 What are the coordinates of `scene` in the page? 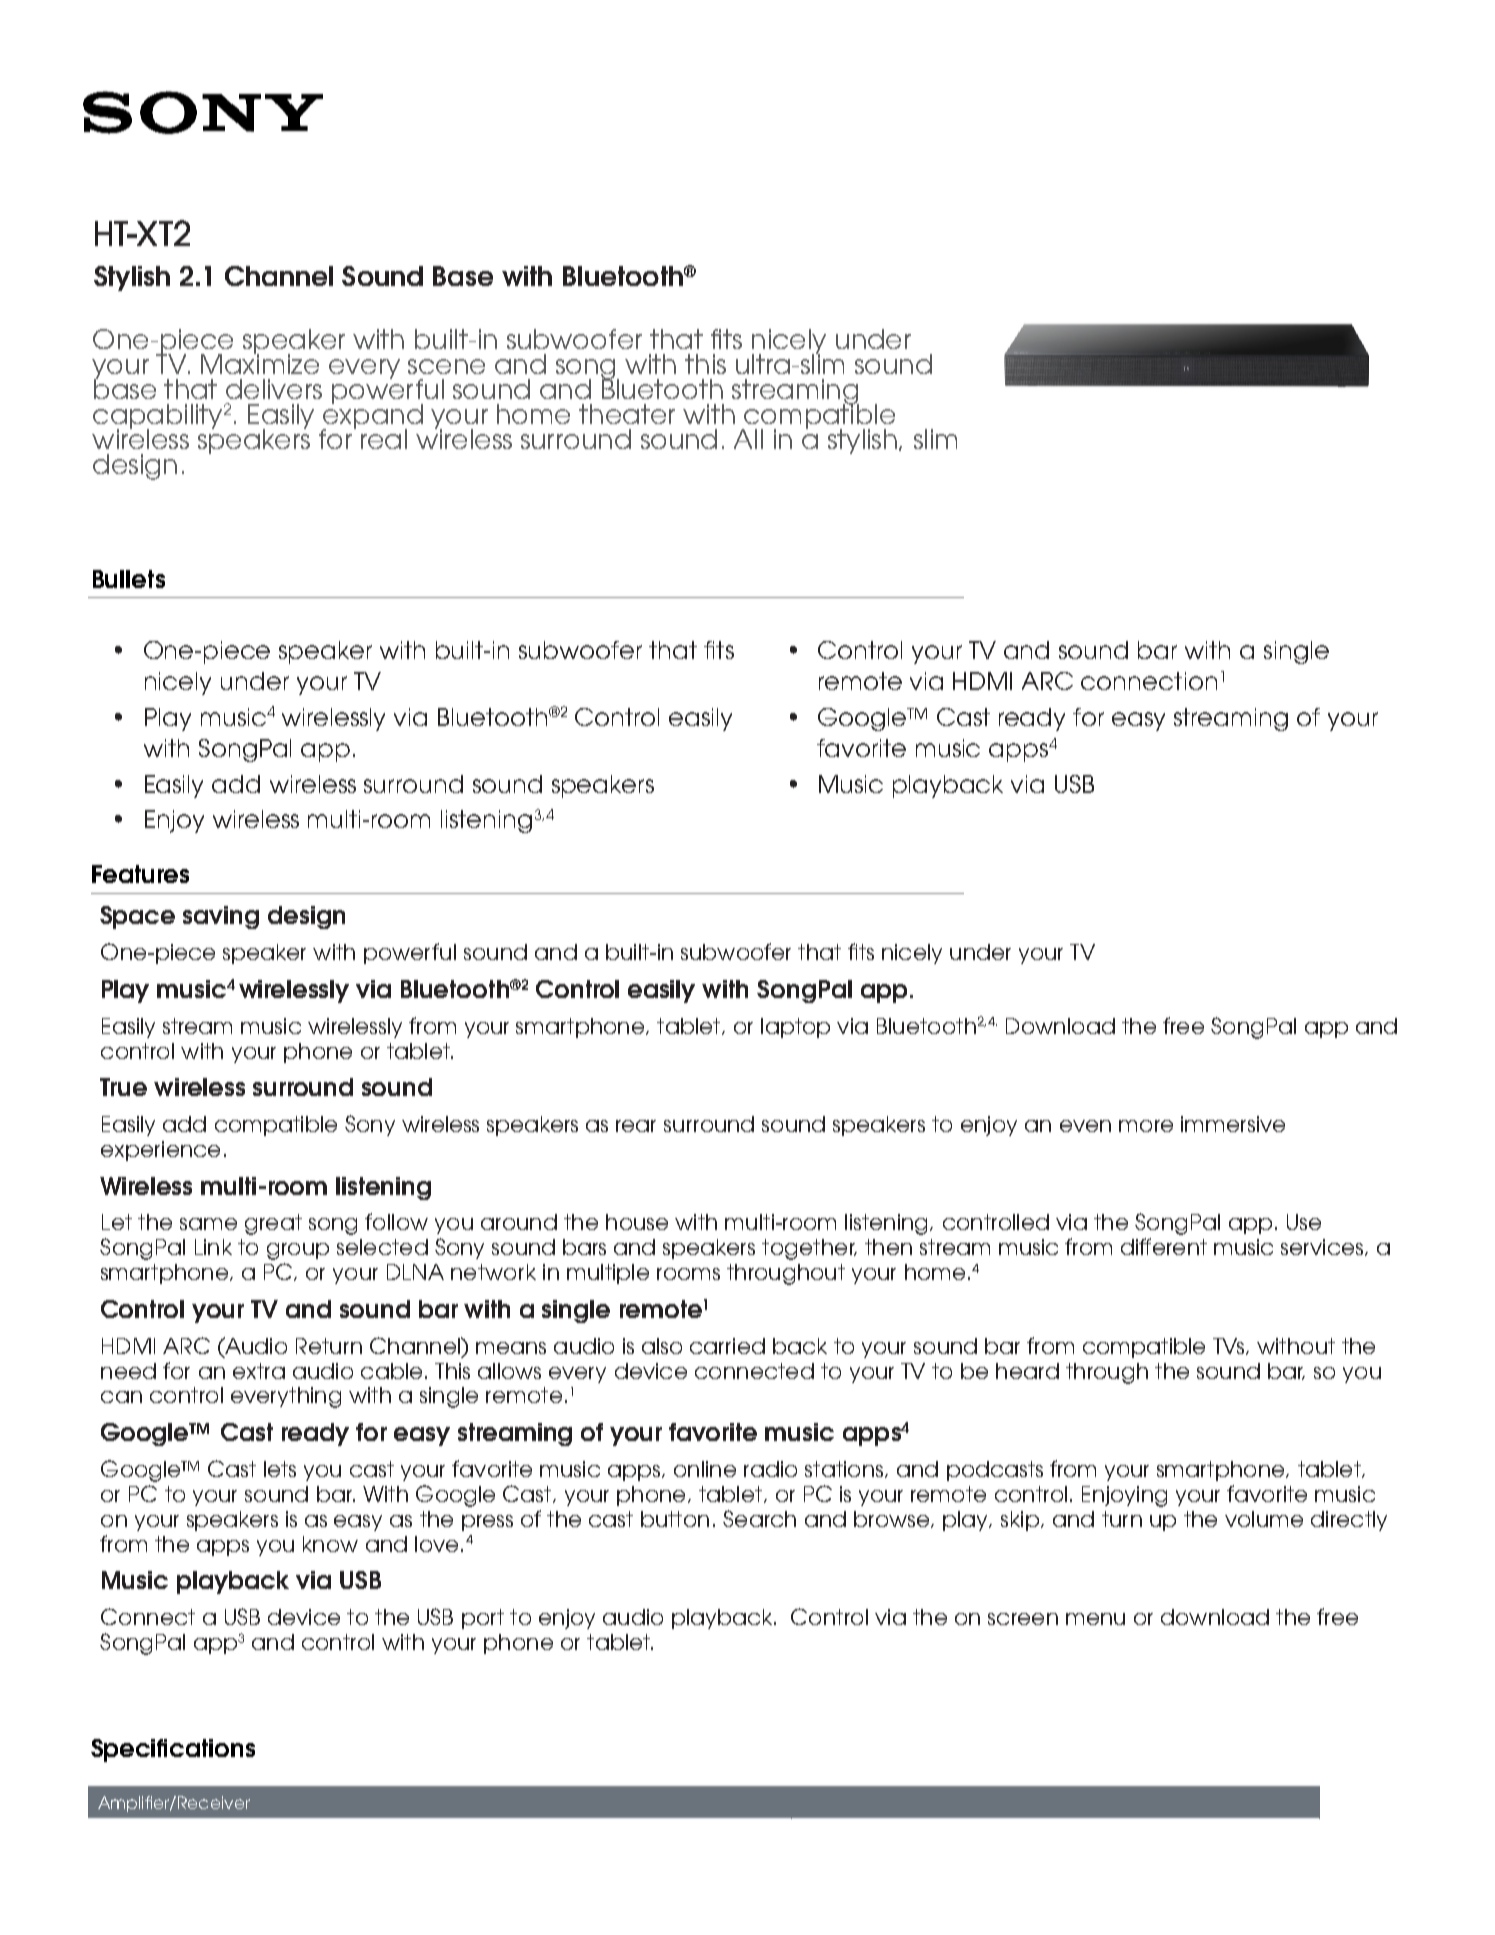 It's located at (446, 366).
